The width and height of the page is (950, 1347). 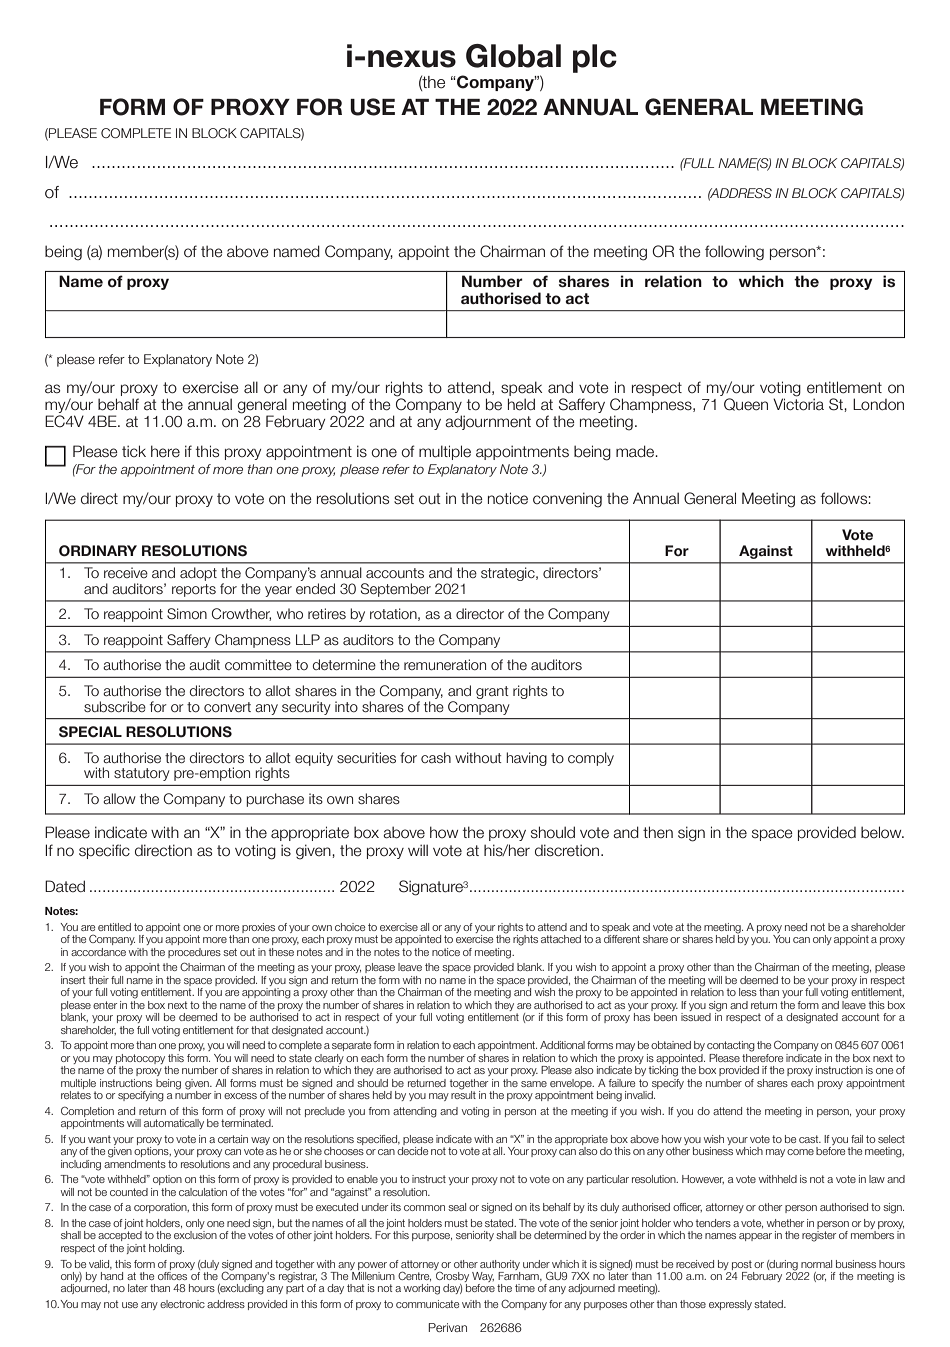 I want to click on plc, so click(x=595, y=58).
